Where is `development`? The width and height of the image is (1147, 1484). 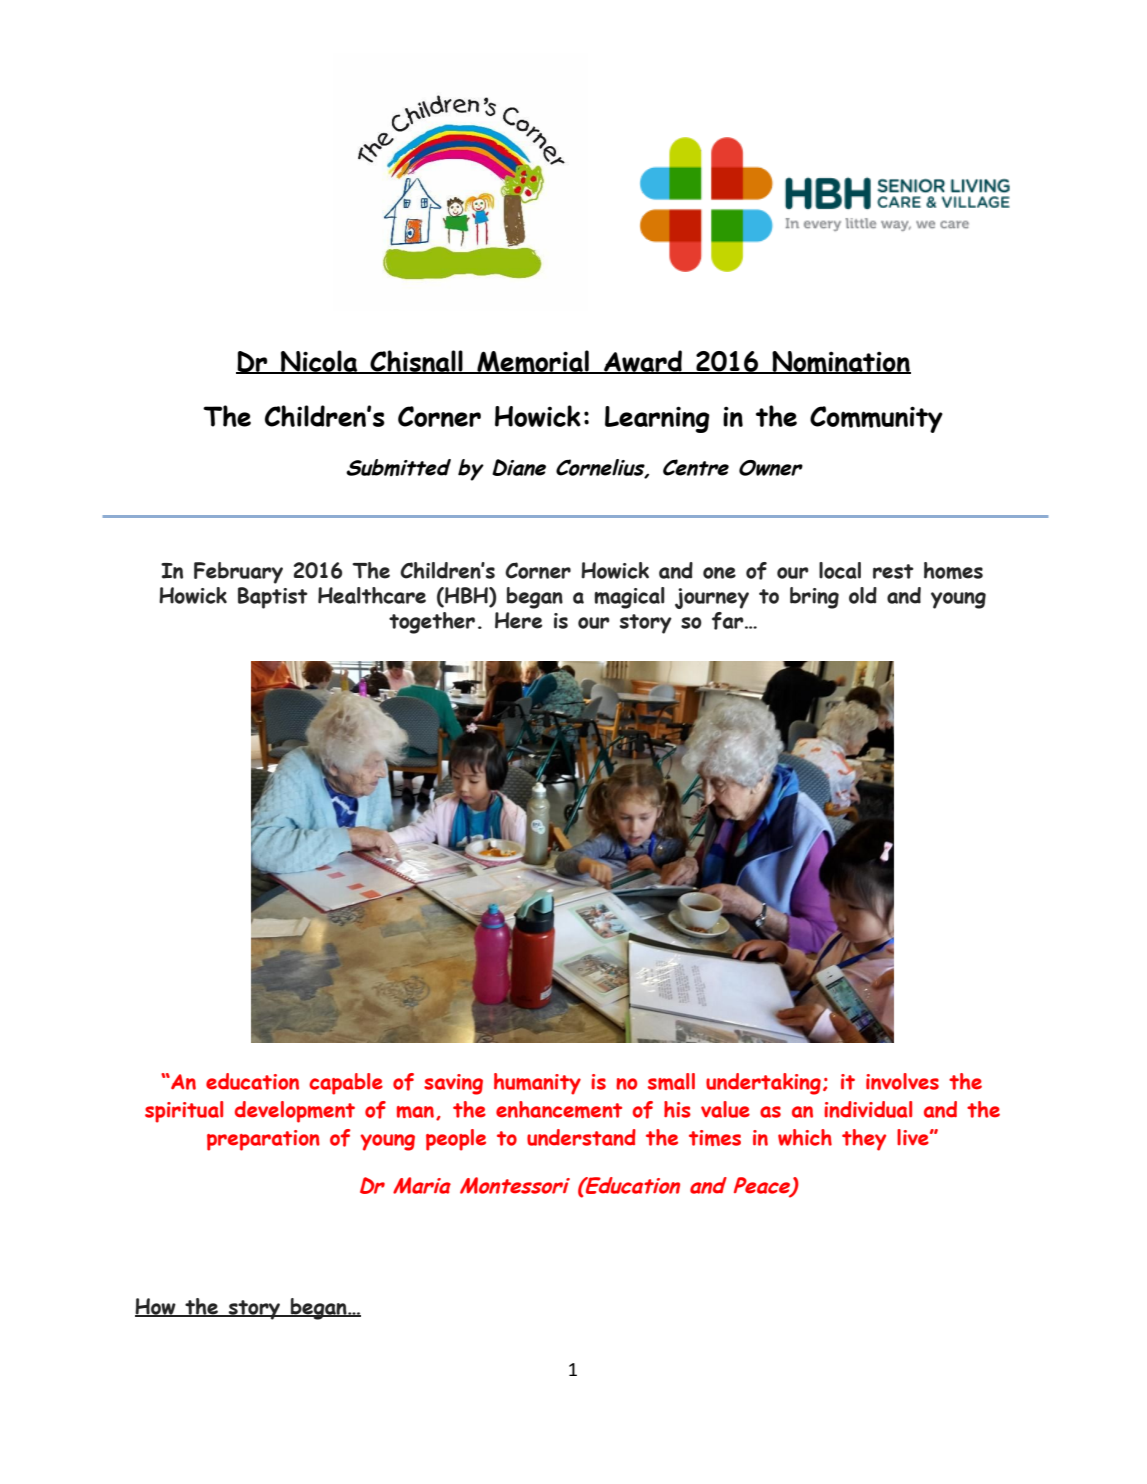 development is located at coordinates (295, 1112).
